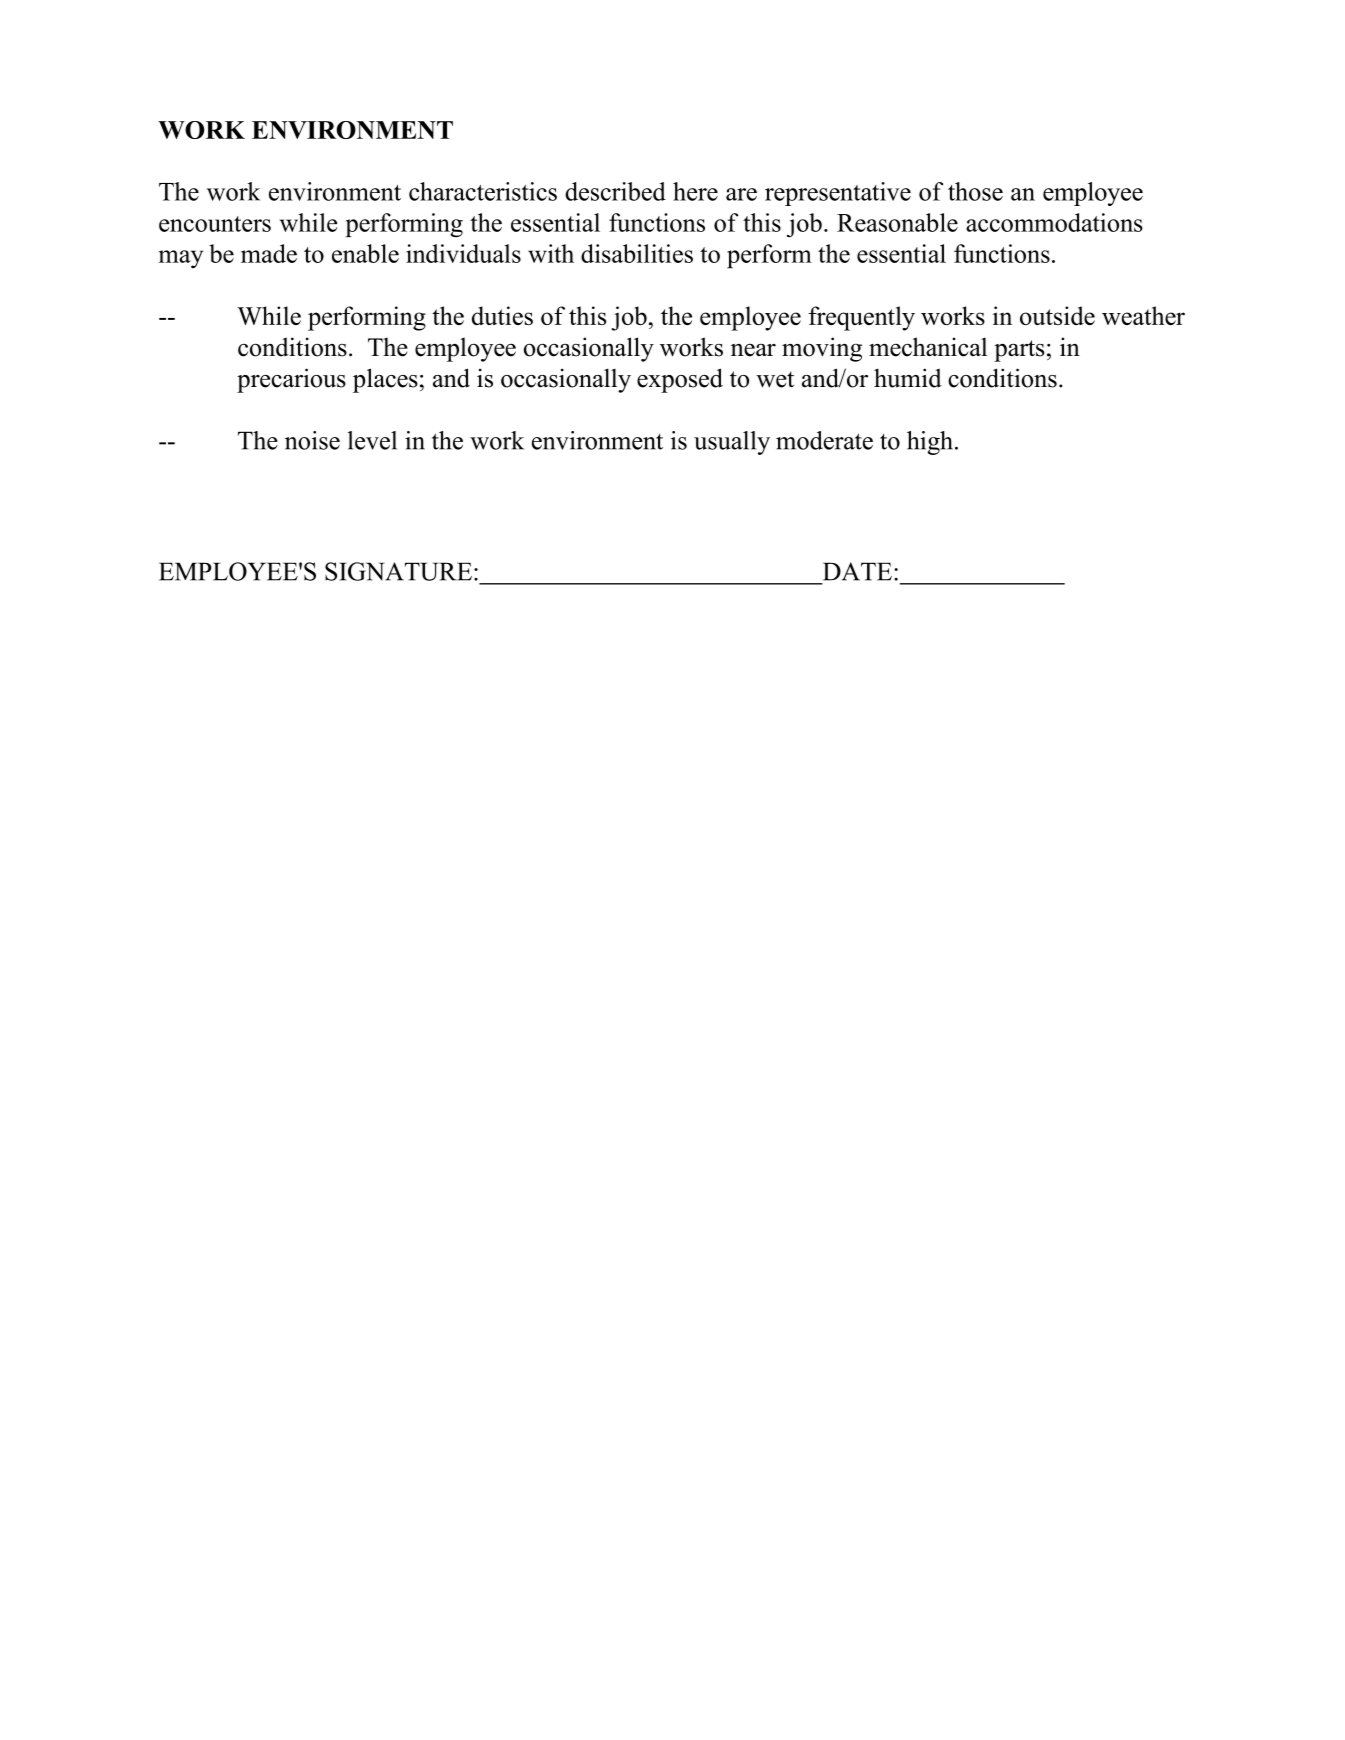  I want to click on DATE, so click(857, 571).
